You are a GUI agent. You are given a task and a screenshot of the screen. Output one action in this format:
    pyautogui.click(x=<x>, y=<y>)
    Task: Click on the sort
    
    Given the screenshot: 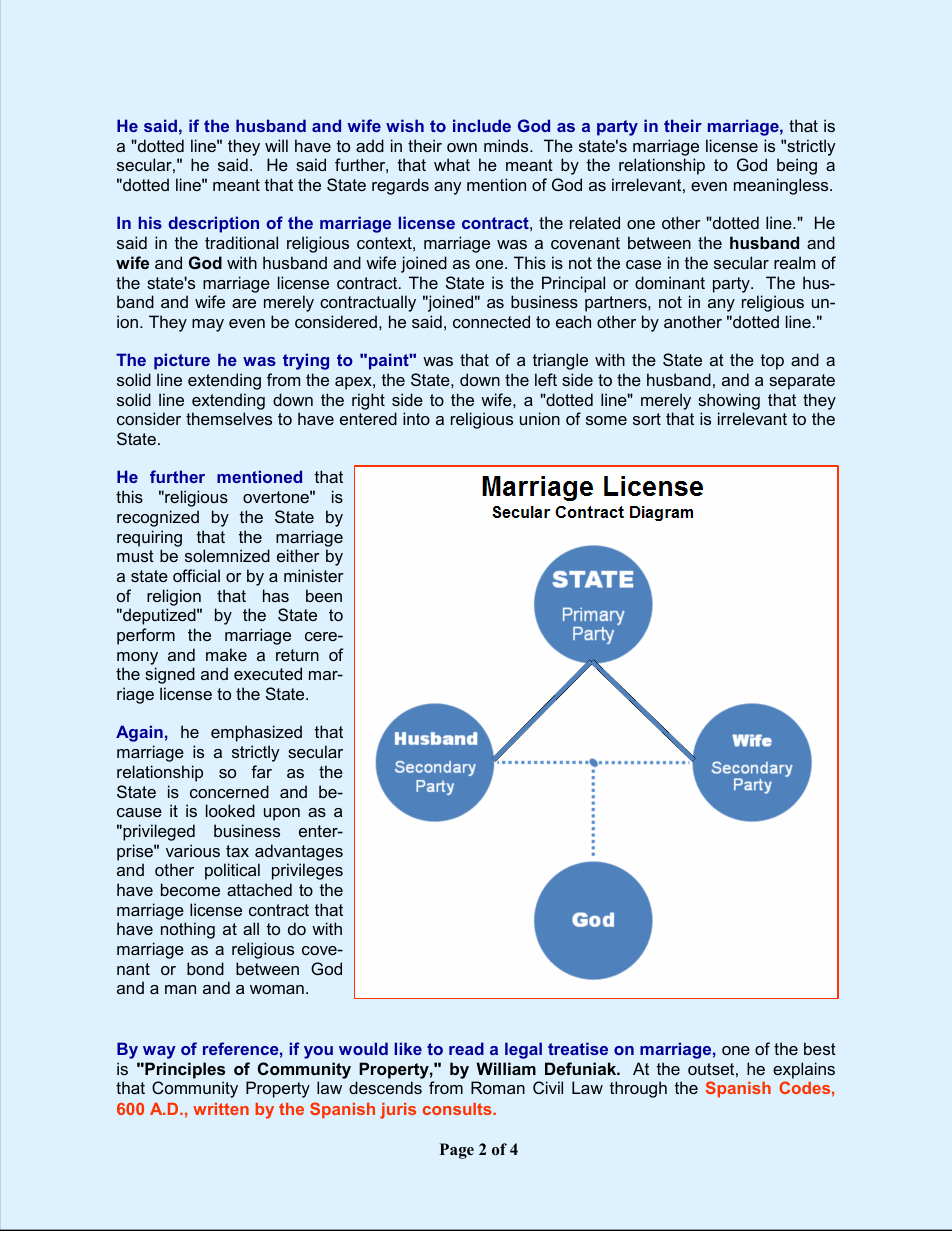 What is the action you would take?
    pyautogui.click(x=647, y=419)
